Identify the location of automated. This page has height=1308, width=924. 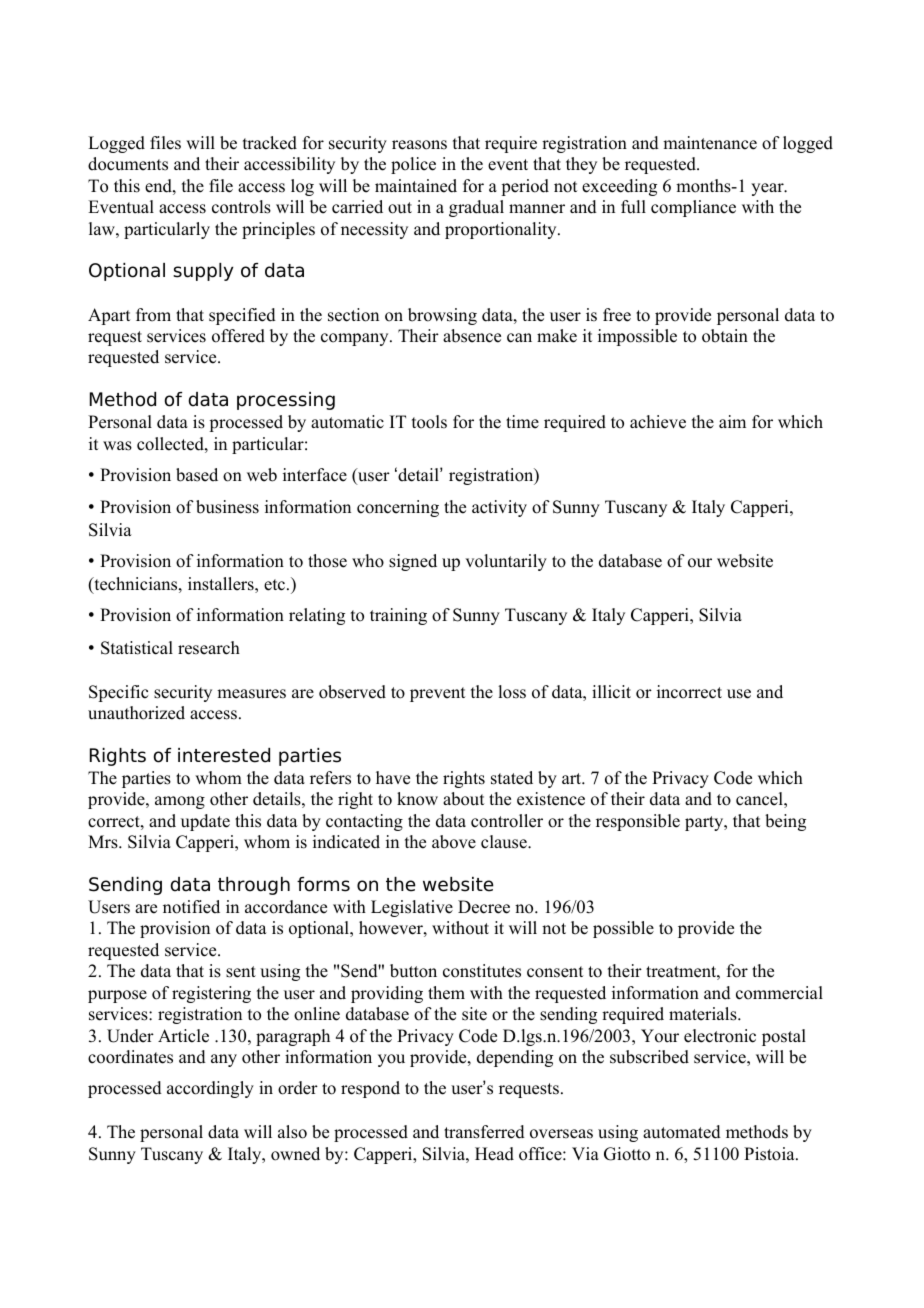
(682, 1132).
